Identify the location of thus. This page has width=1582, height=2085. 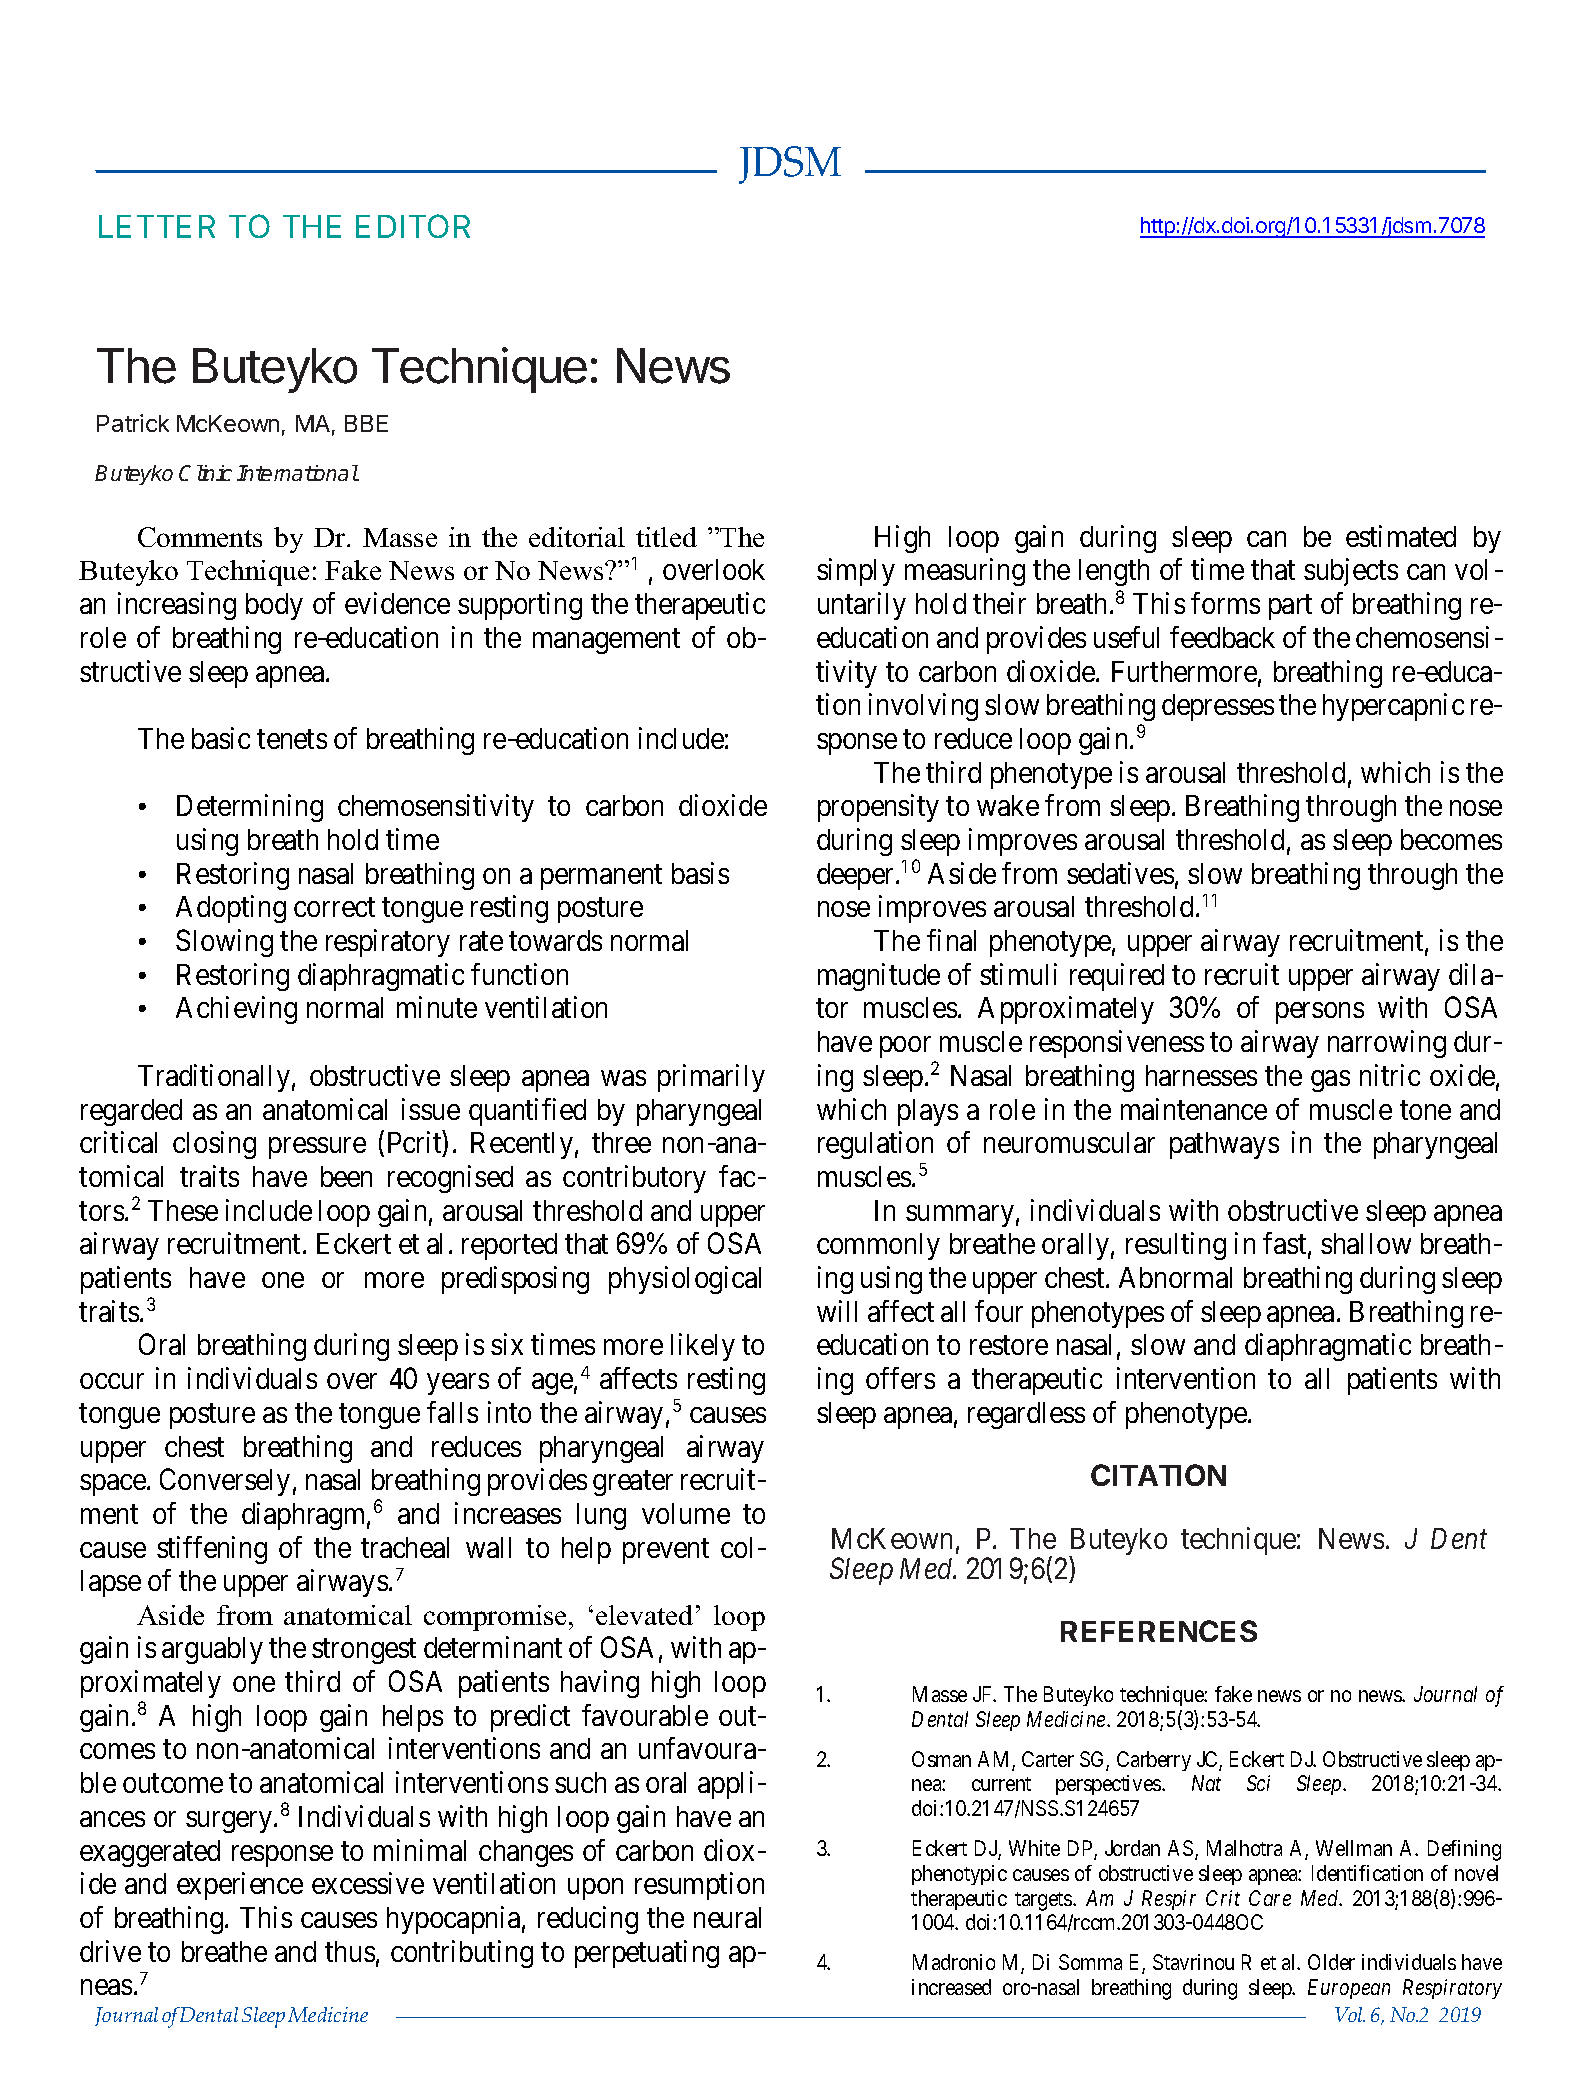
(350, 1951).
